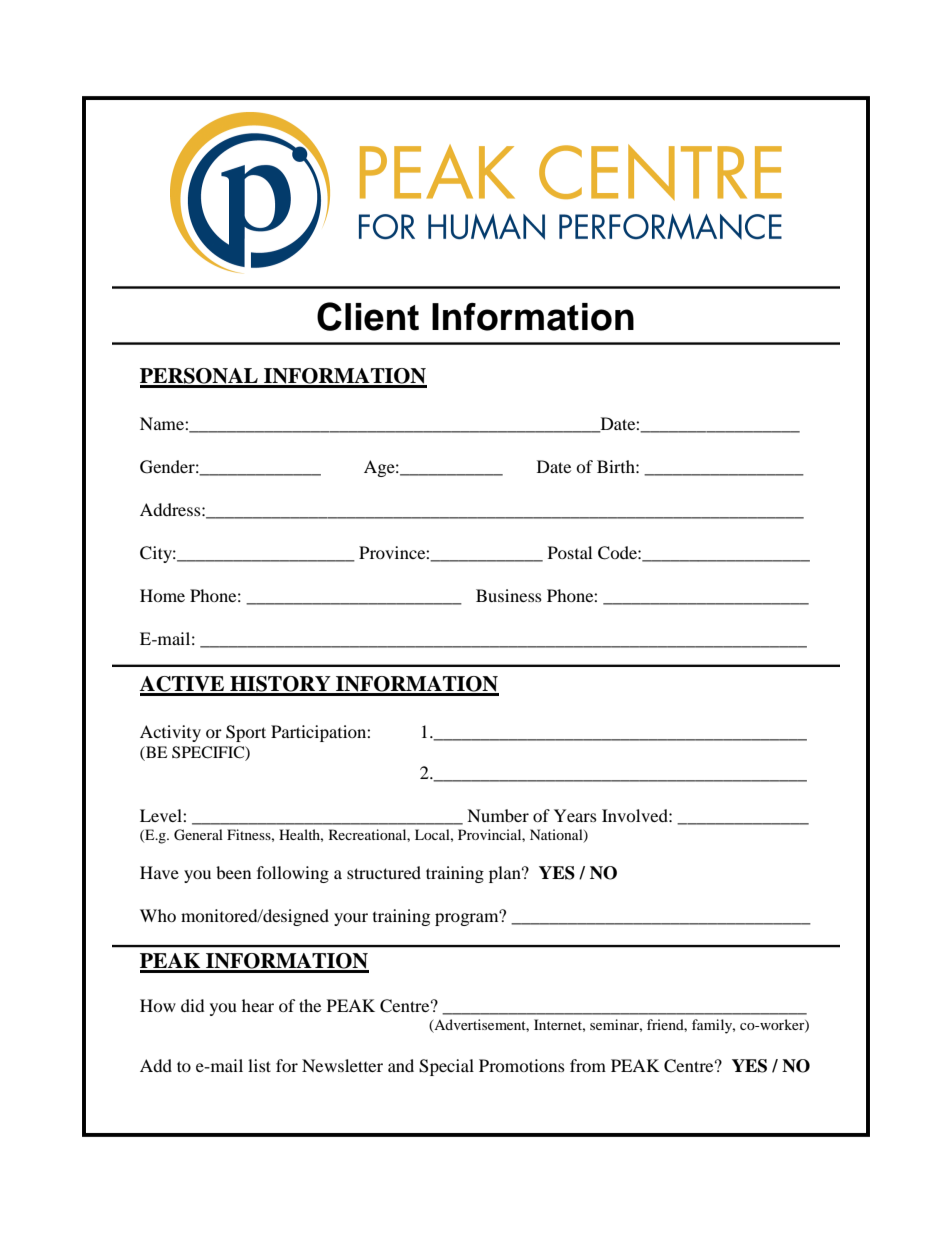  Describe the element at coordinates (162, 595) in the screenshot. I see `Home` at that location.
